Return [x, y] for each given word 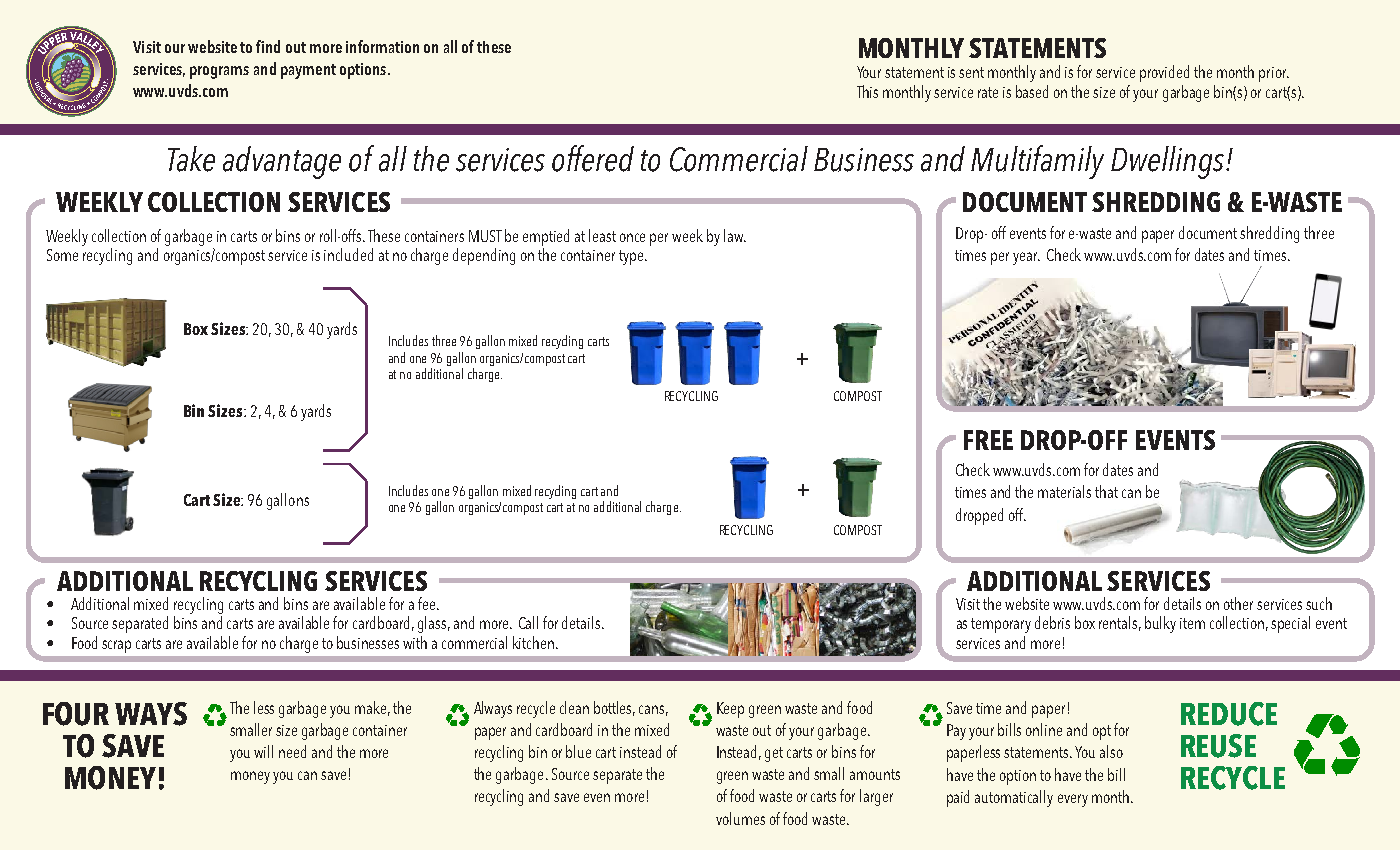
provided [1164, 73]
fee [426, 603]
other [1238, 603]
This [867, 91]
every [1073, 800]
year [1026, 258]
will [263, 751]
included [348, 254]
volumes [740, 818]
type [632, 257]
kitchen [535, 642]
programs [219, 72]
